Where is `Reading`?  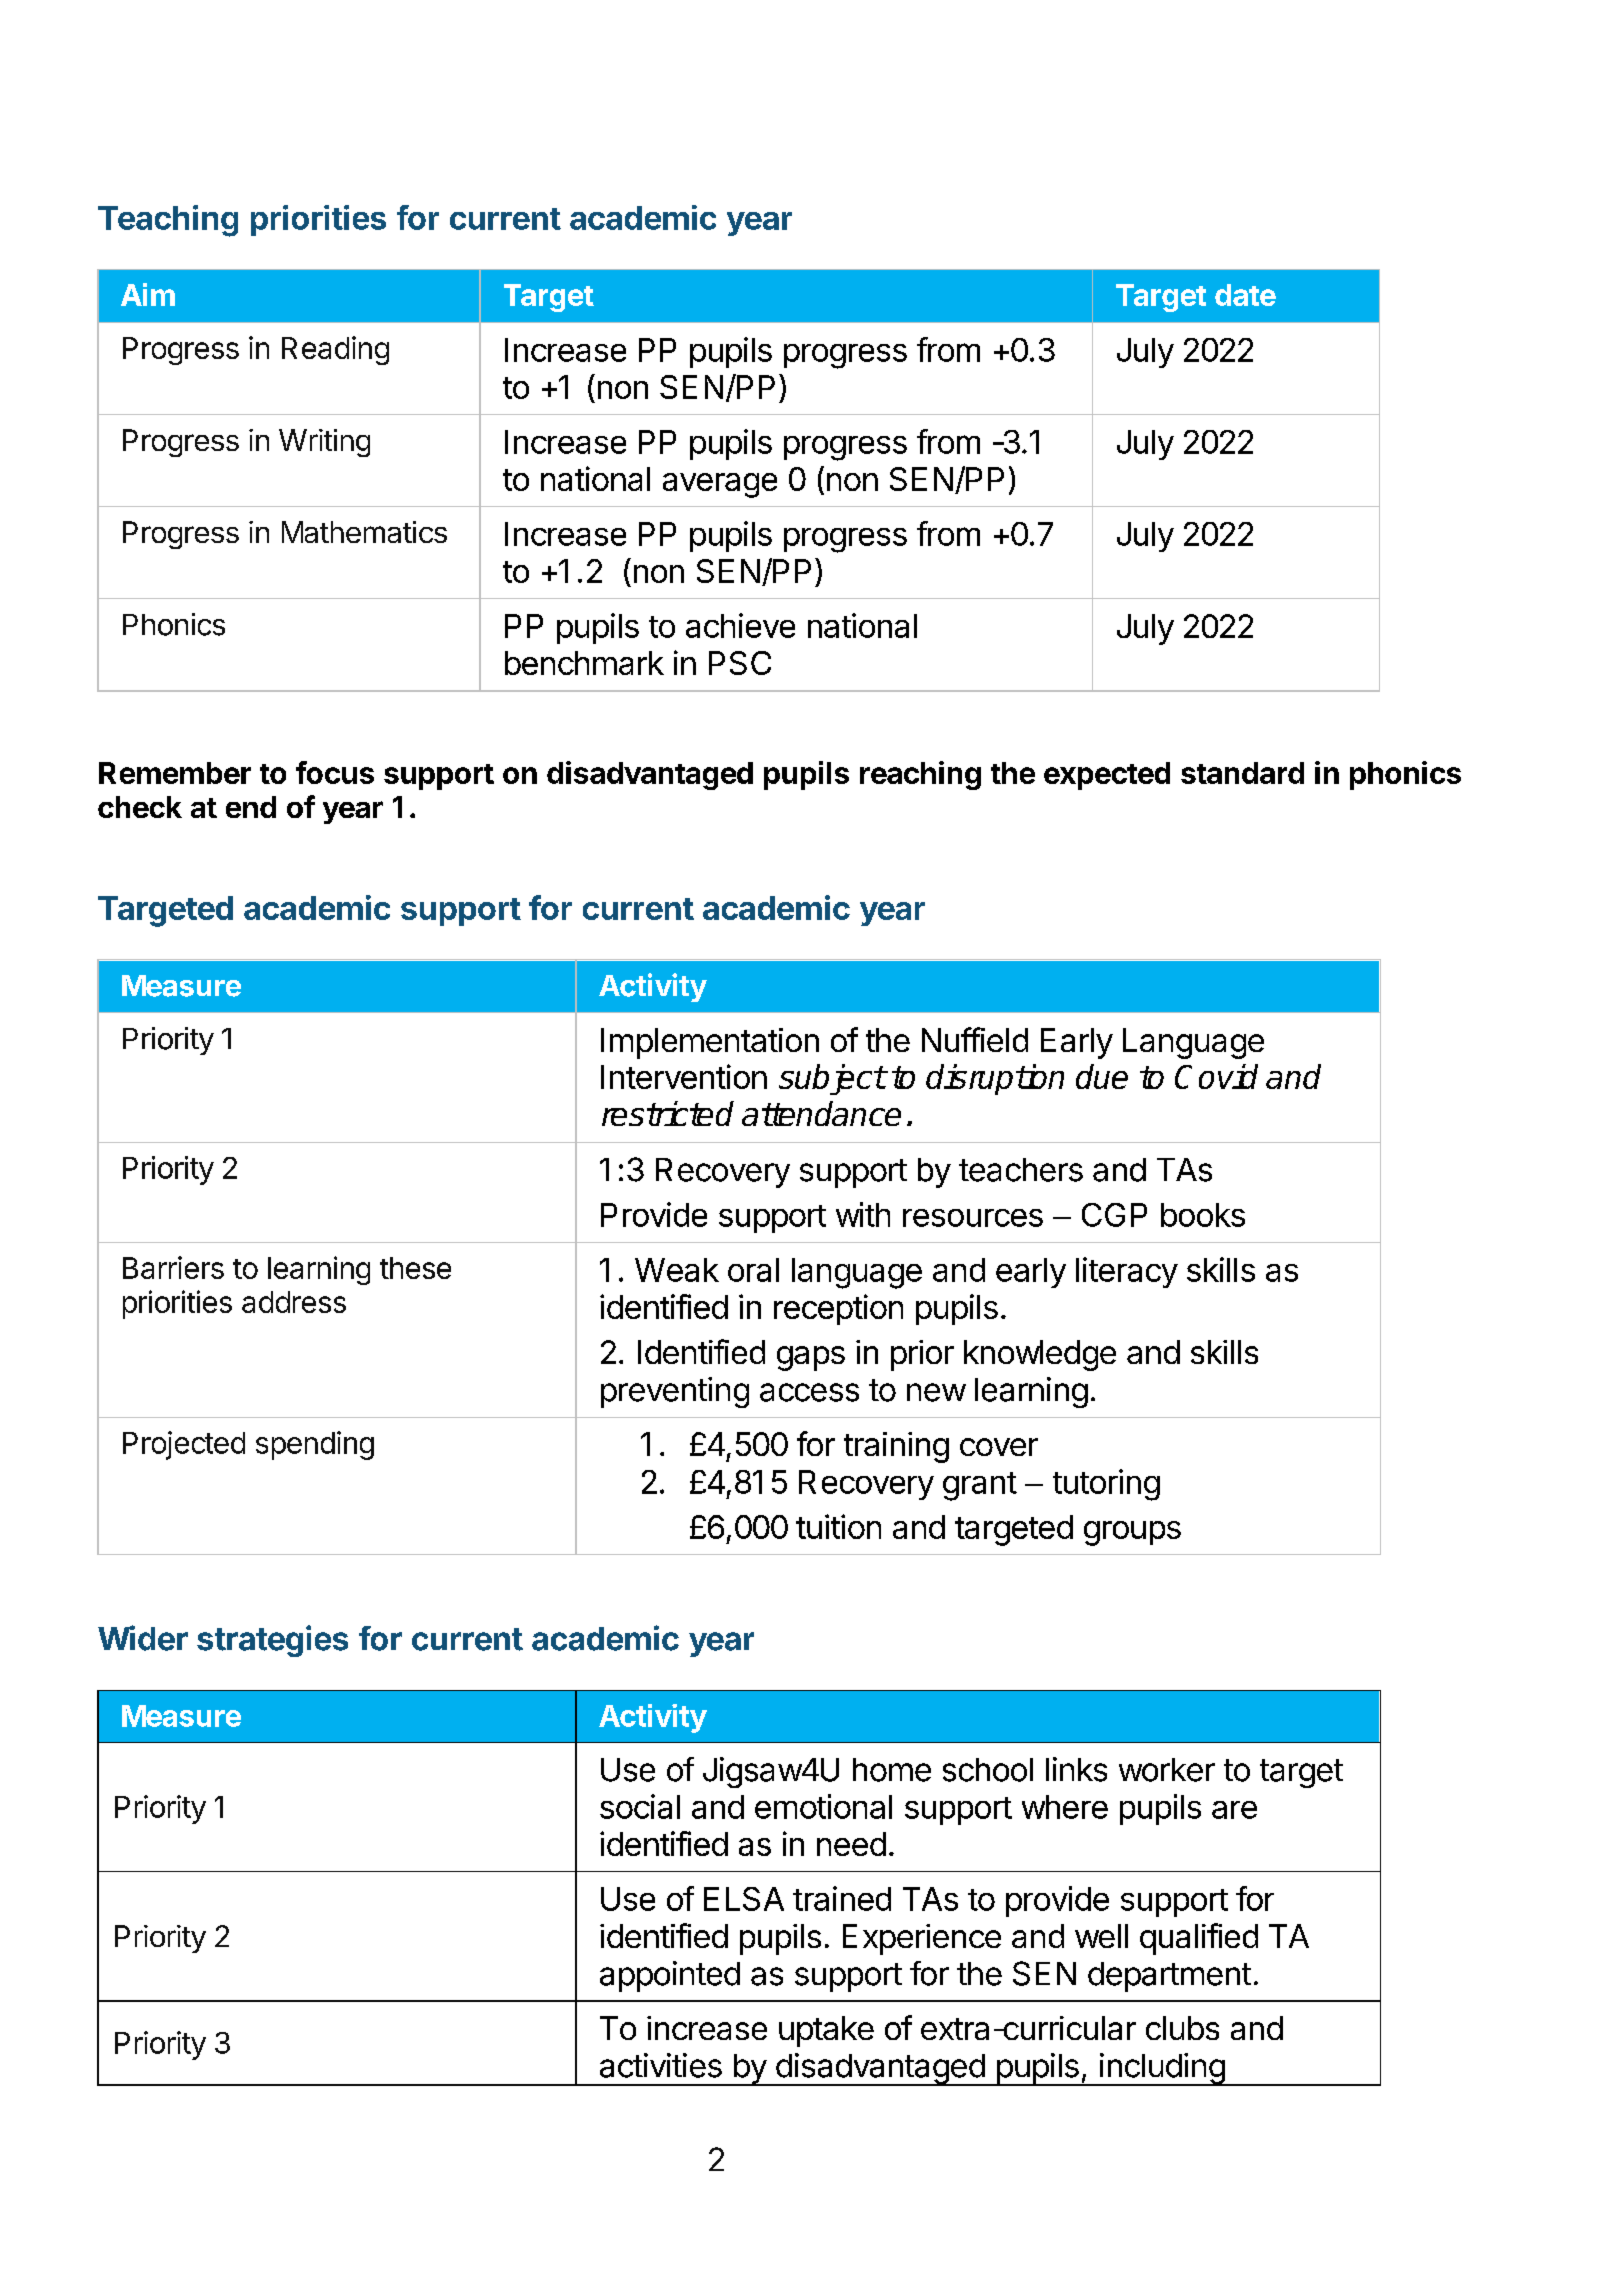
Reading is located at coordinates (335, 350).
